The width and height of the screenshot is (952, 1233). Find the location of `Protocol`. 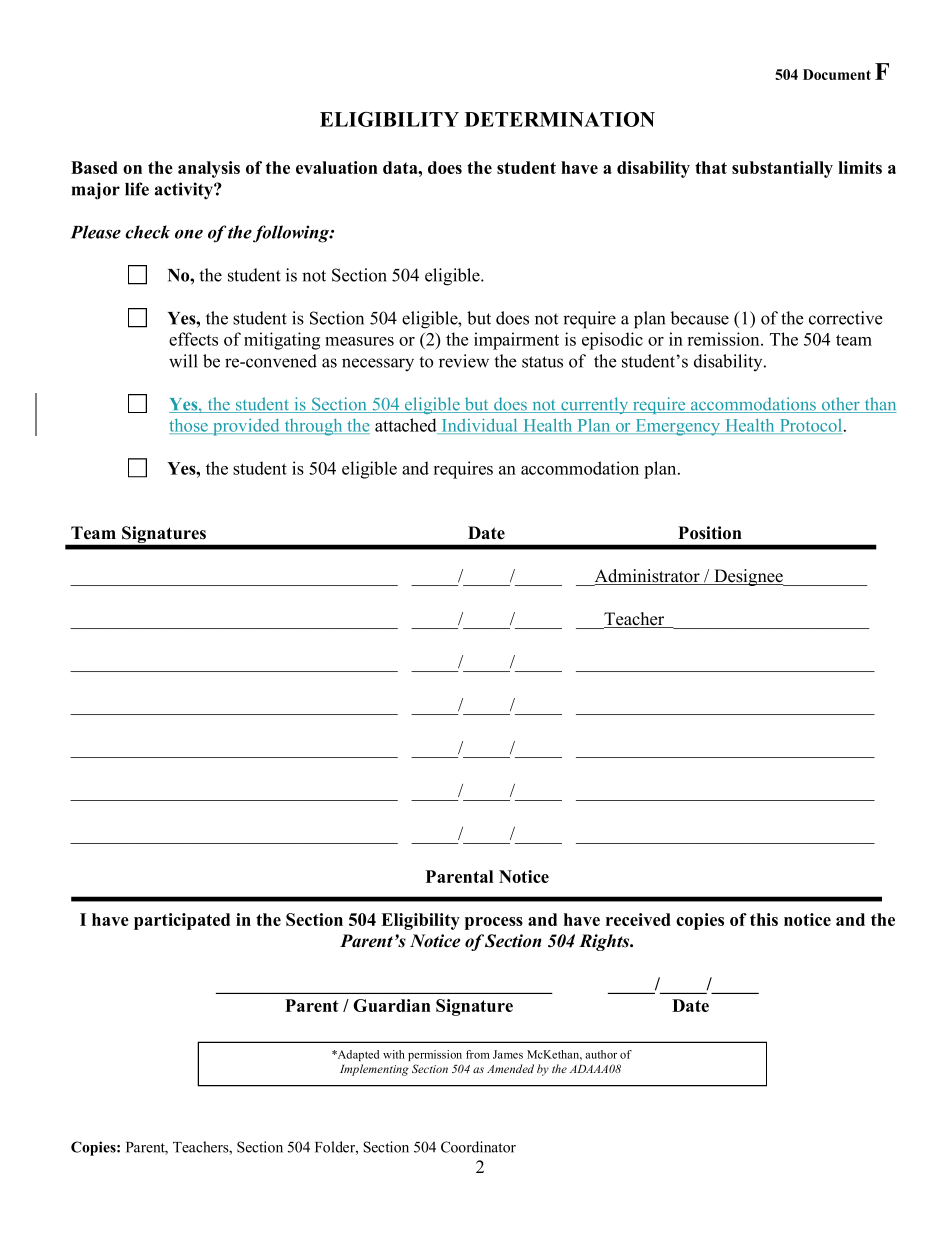

Protocol is located at coordinates (811, 426).
